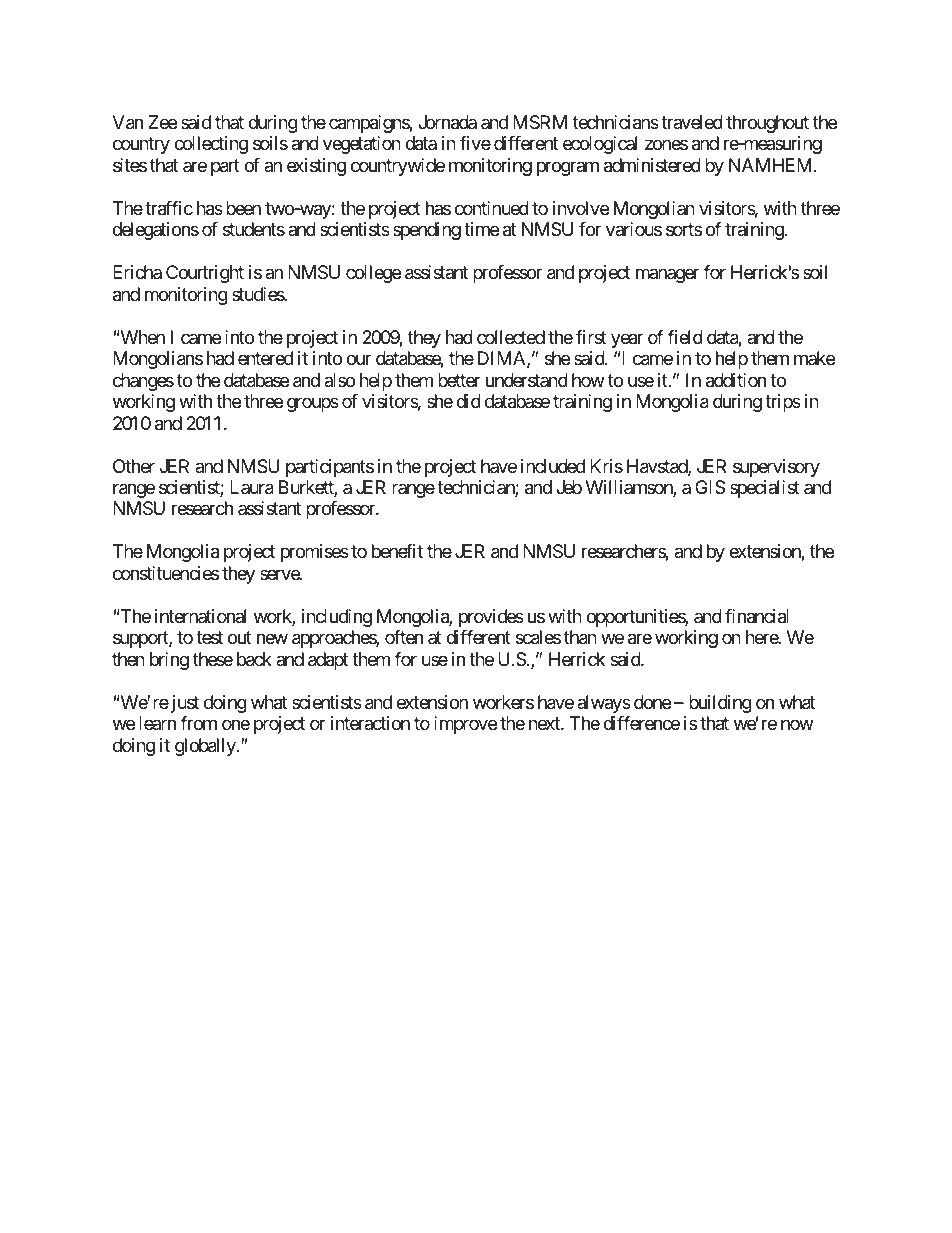 The height and width of the document is (1233, 952). What do you see at coordinates (767, 124) in the document?
I see `throughout` at bounding box center [767, 124].
